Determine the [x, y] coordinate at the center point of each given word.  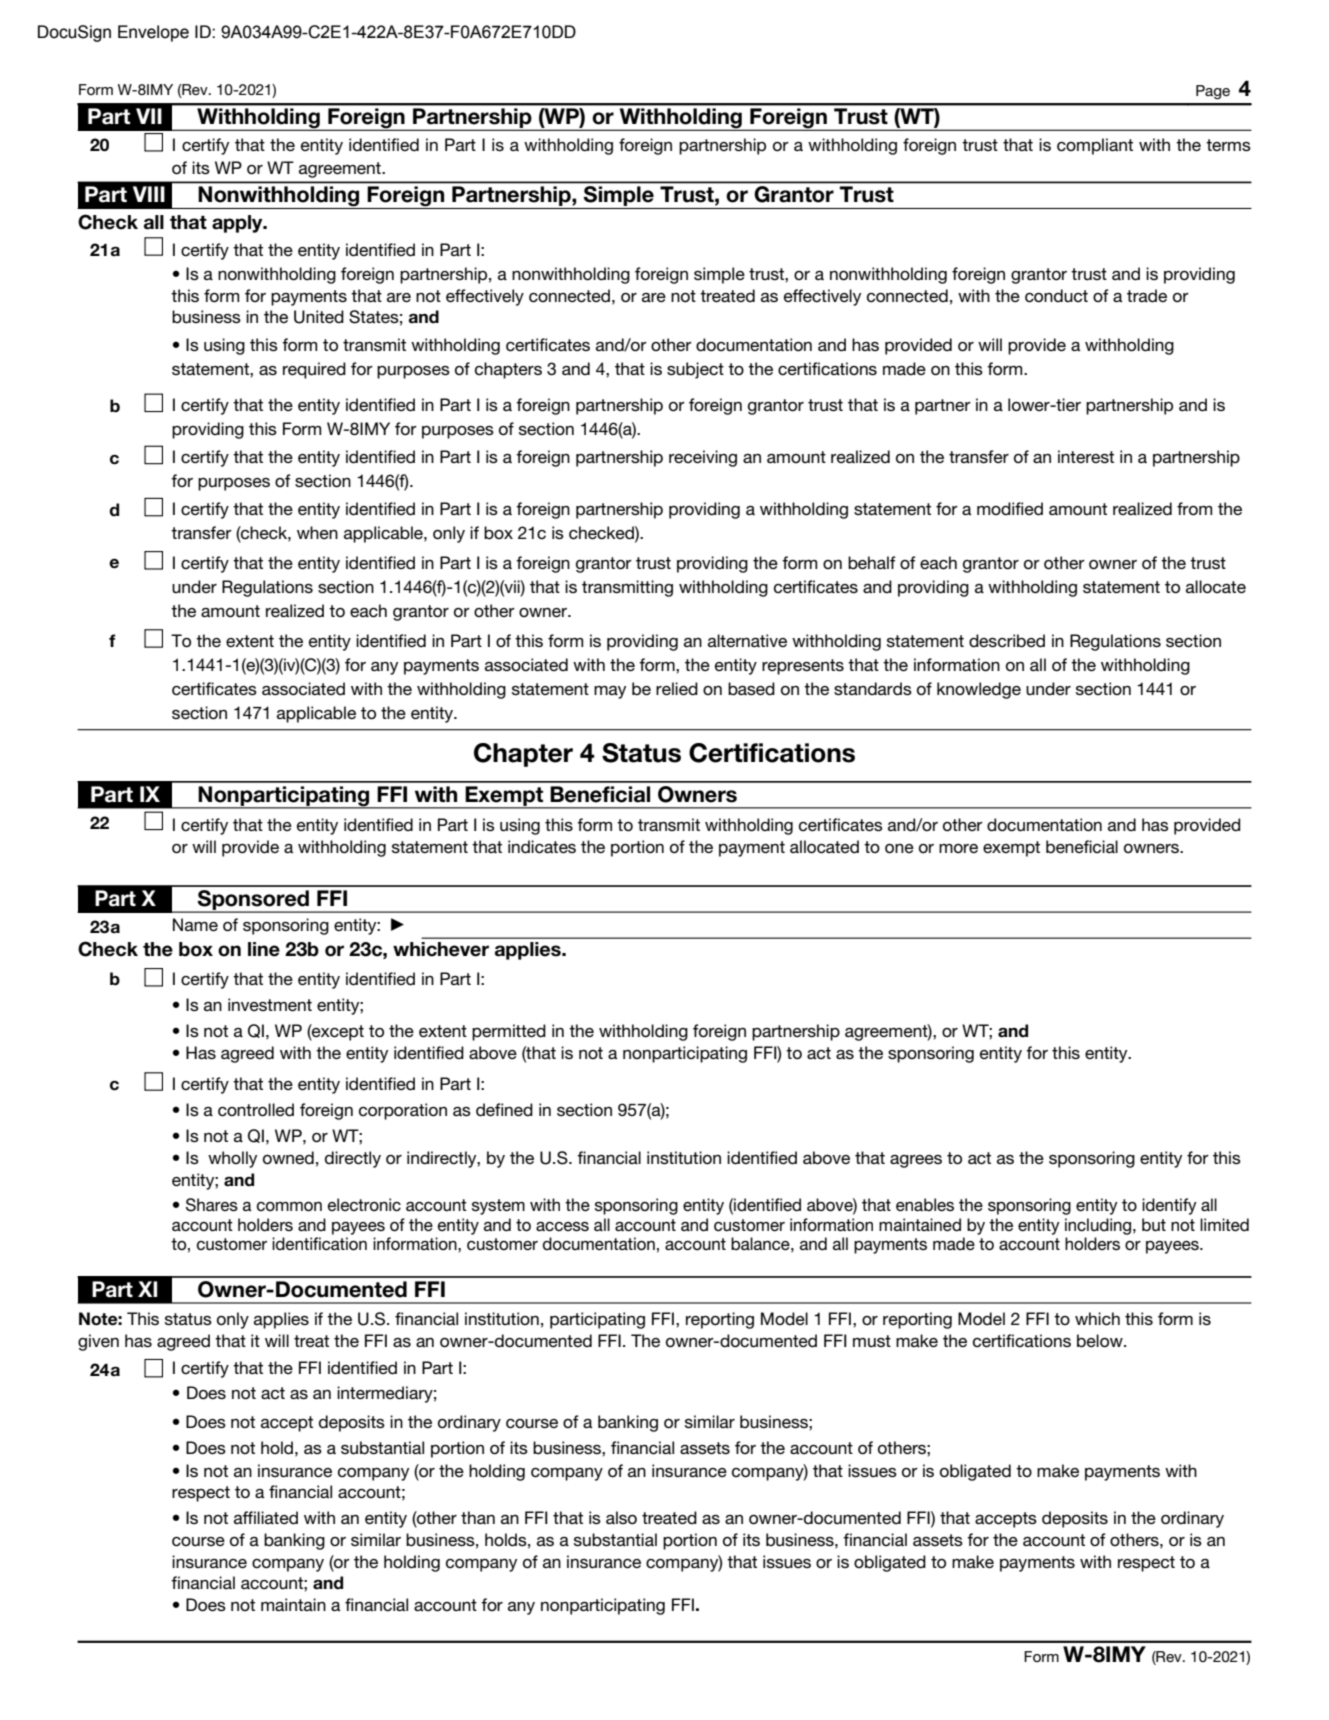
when [317, 532]
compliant [1095, 146]
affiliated [266, 1518]
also [621, 1518]
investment [270, 1004]
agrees [916, 1161]
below [1101, 1341]
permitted [509, 1032]
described [1007, 641]
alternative [747, 640]
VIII [149, 194]
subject [695, 370]
